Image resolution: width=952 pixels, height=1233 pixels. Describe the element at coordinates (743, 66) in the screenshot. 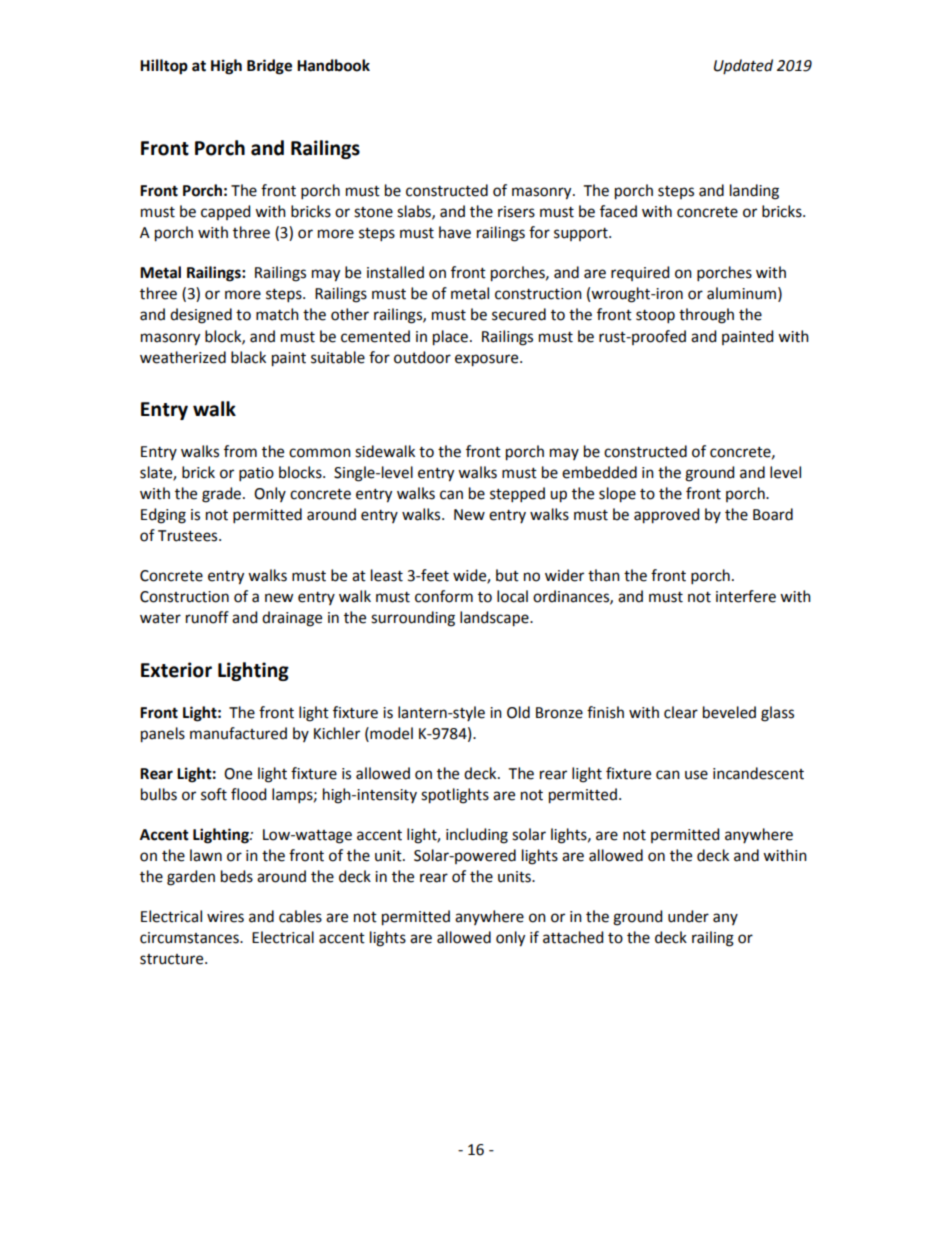

I see `Updated` at that location.
